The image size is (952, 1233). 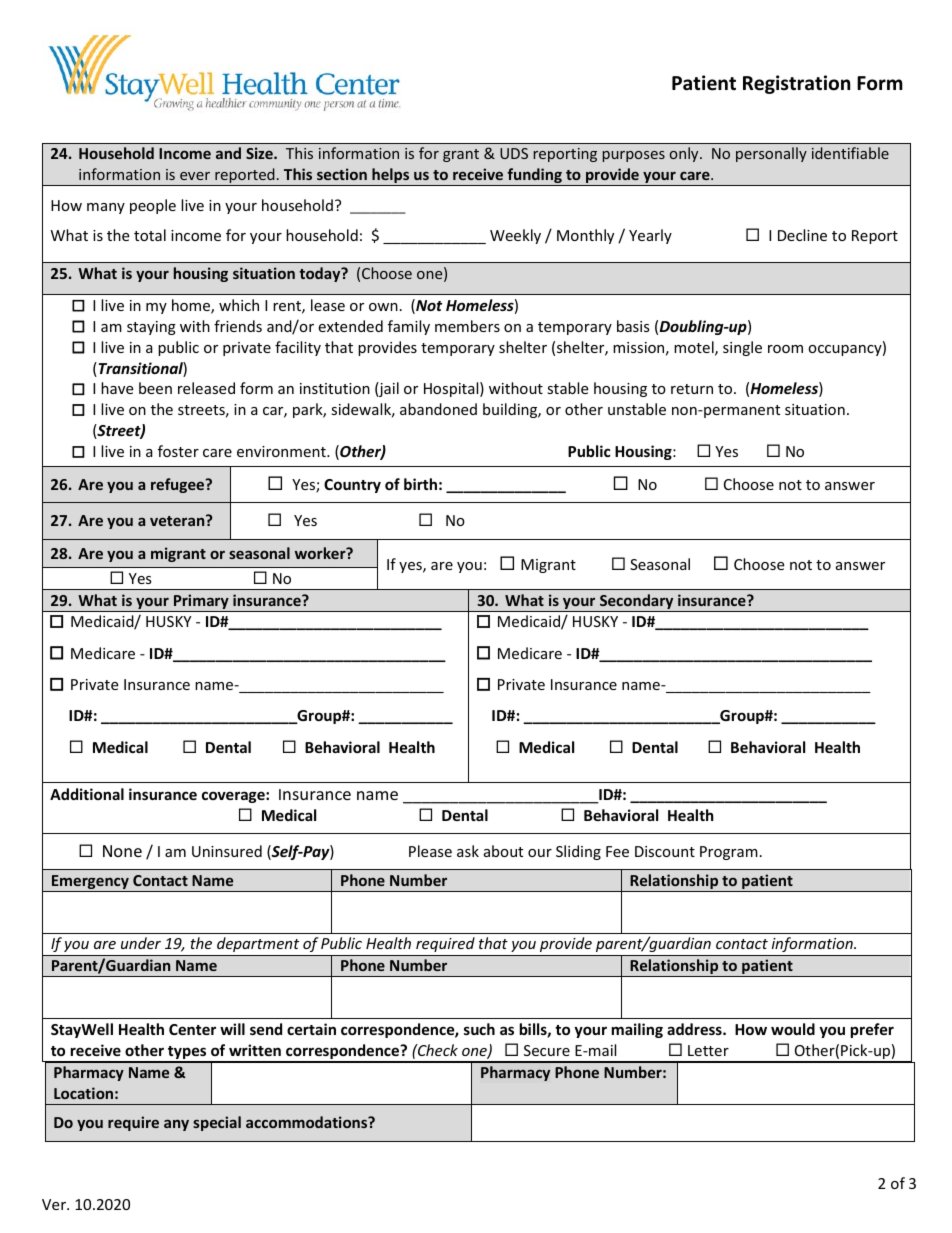 I want to click on return, so click(x=692, y=389).
